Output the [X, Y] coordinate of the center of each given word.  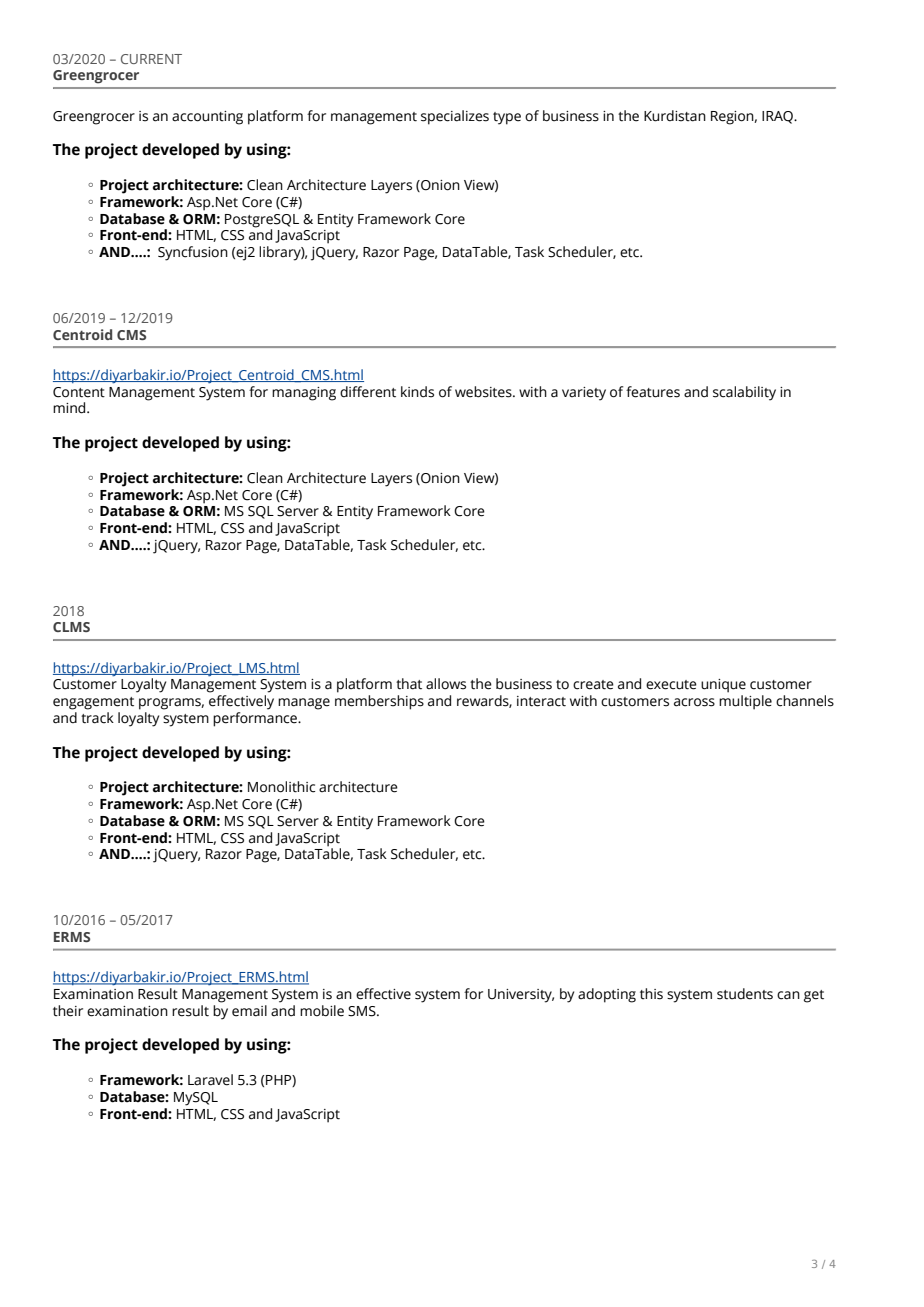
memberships [379, 702]
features [653, 392]
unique [723, 686]
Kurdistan [675, 116]
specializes [455, 117]
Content [79, 392]
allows [446, 684]
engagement [93, 703]
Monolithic [281, 787]
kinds [417, 392]
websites [484, 392]
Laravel [210, 1080]
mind [70, 408]
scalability [744, 393]
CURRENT [151, 59]
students [745, 994]
